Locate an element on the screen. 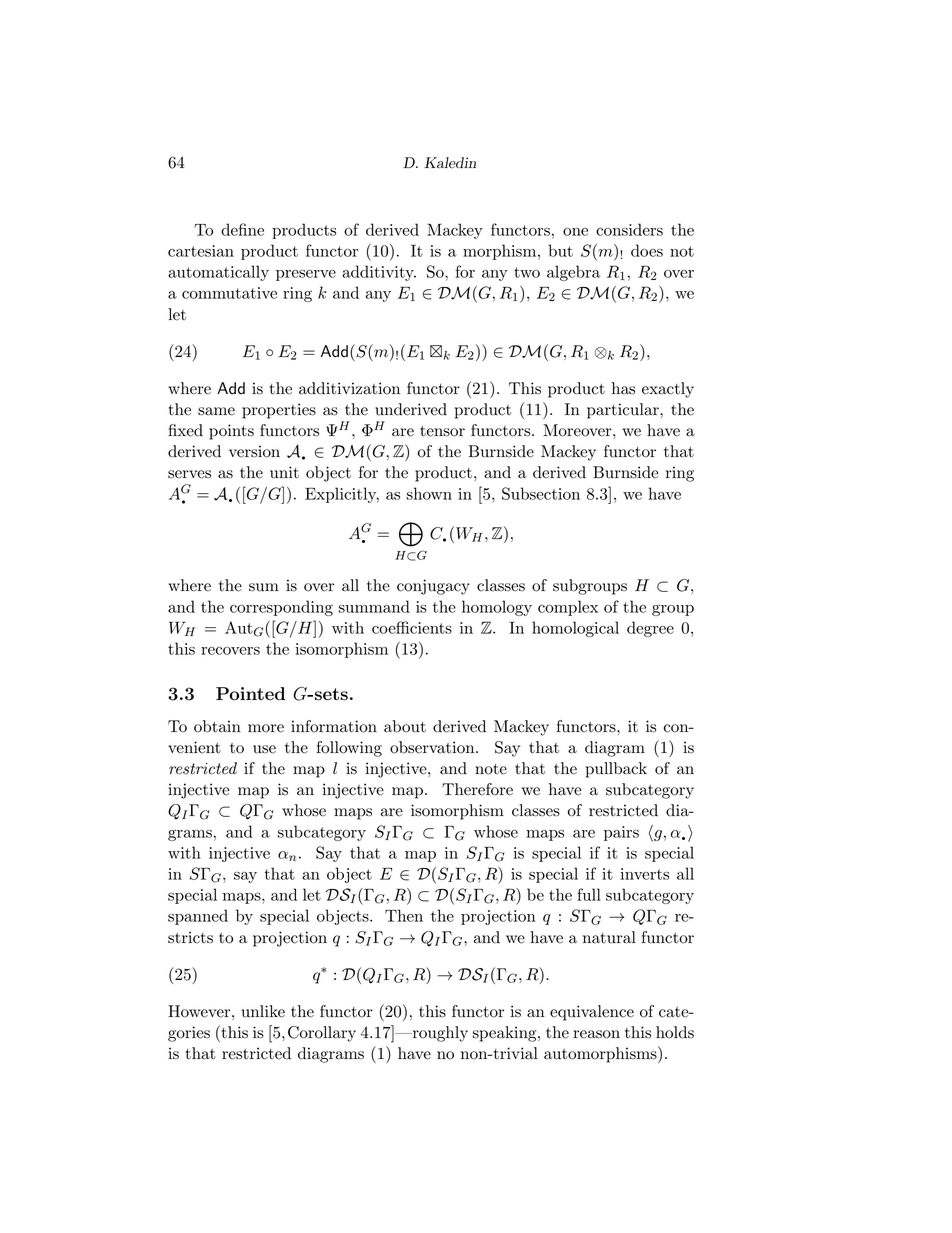 Image resolution: width=952 pixels, height=1233 pixels. does is located at coordinates (647, 250).
